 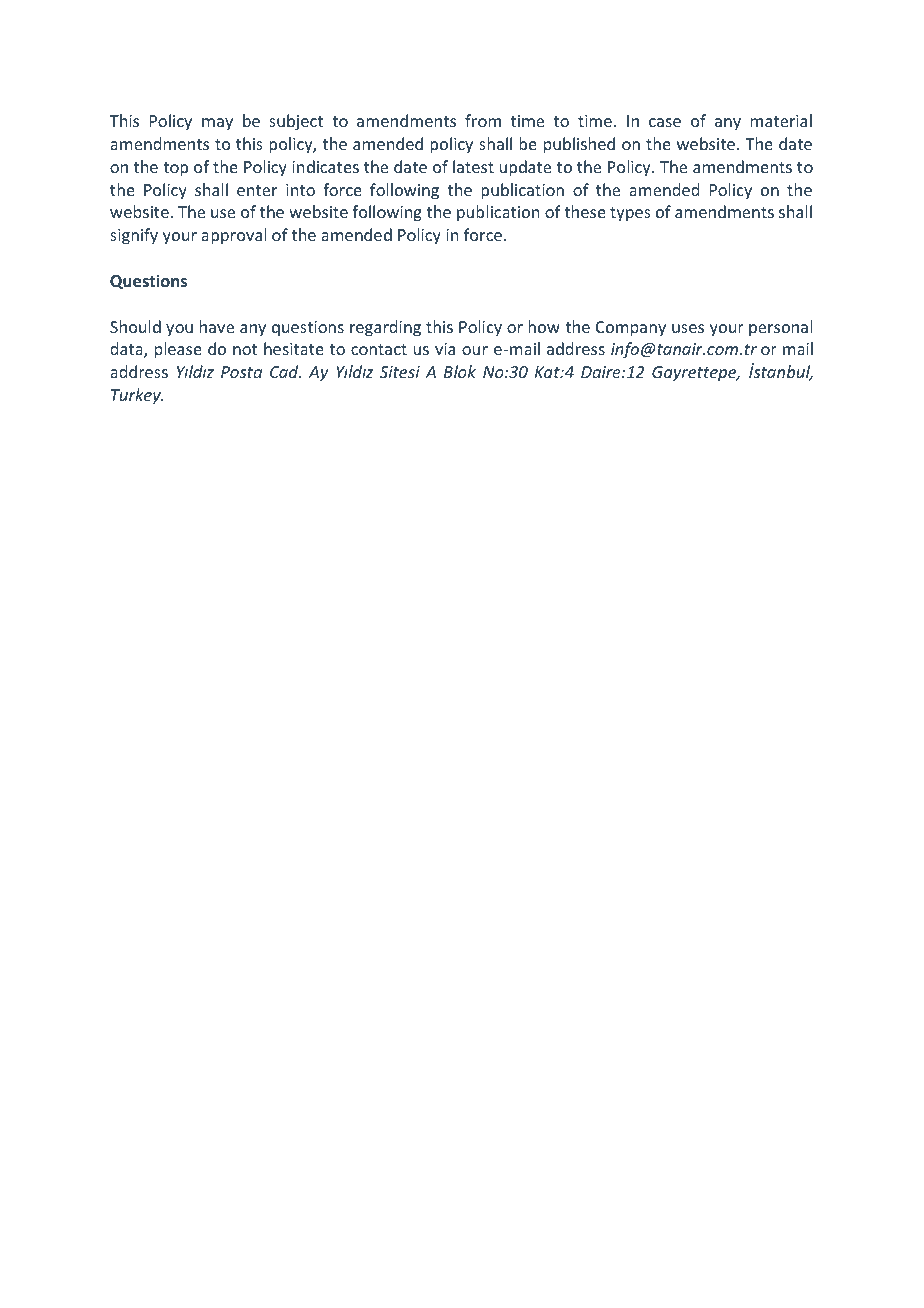 What do you see at coordinates (688, 328) in the screenshot?
I see `uses` at bounding box center [688, 328].
